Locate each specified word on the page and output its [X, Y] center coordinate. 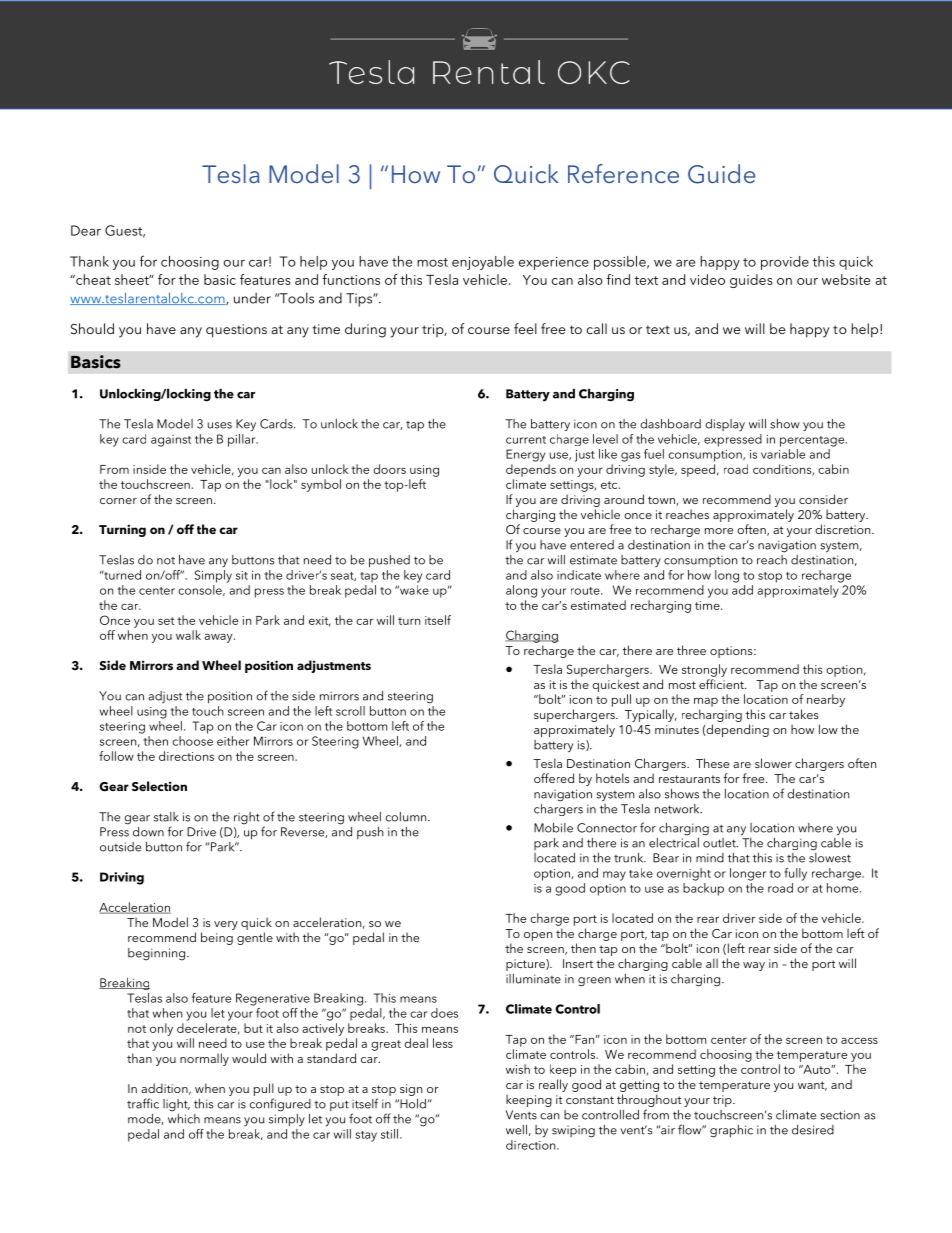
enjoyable [483, 263]
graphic [731, 1131]
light [176, 1105]
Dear [86, 230]
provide [785, 263]
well [516, 1130]
